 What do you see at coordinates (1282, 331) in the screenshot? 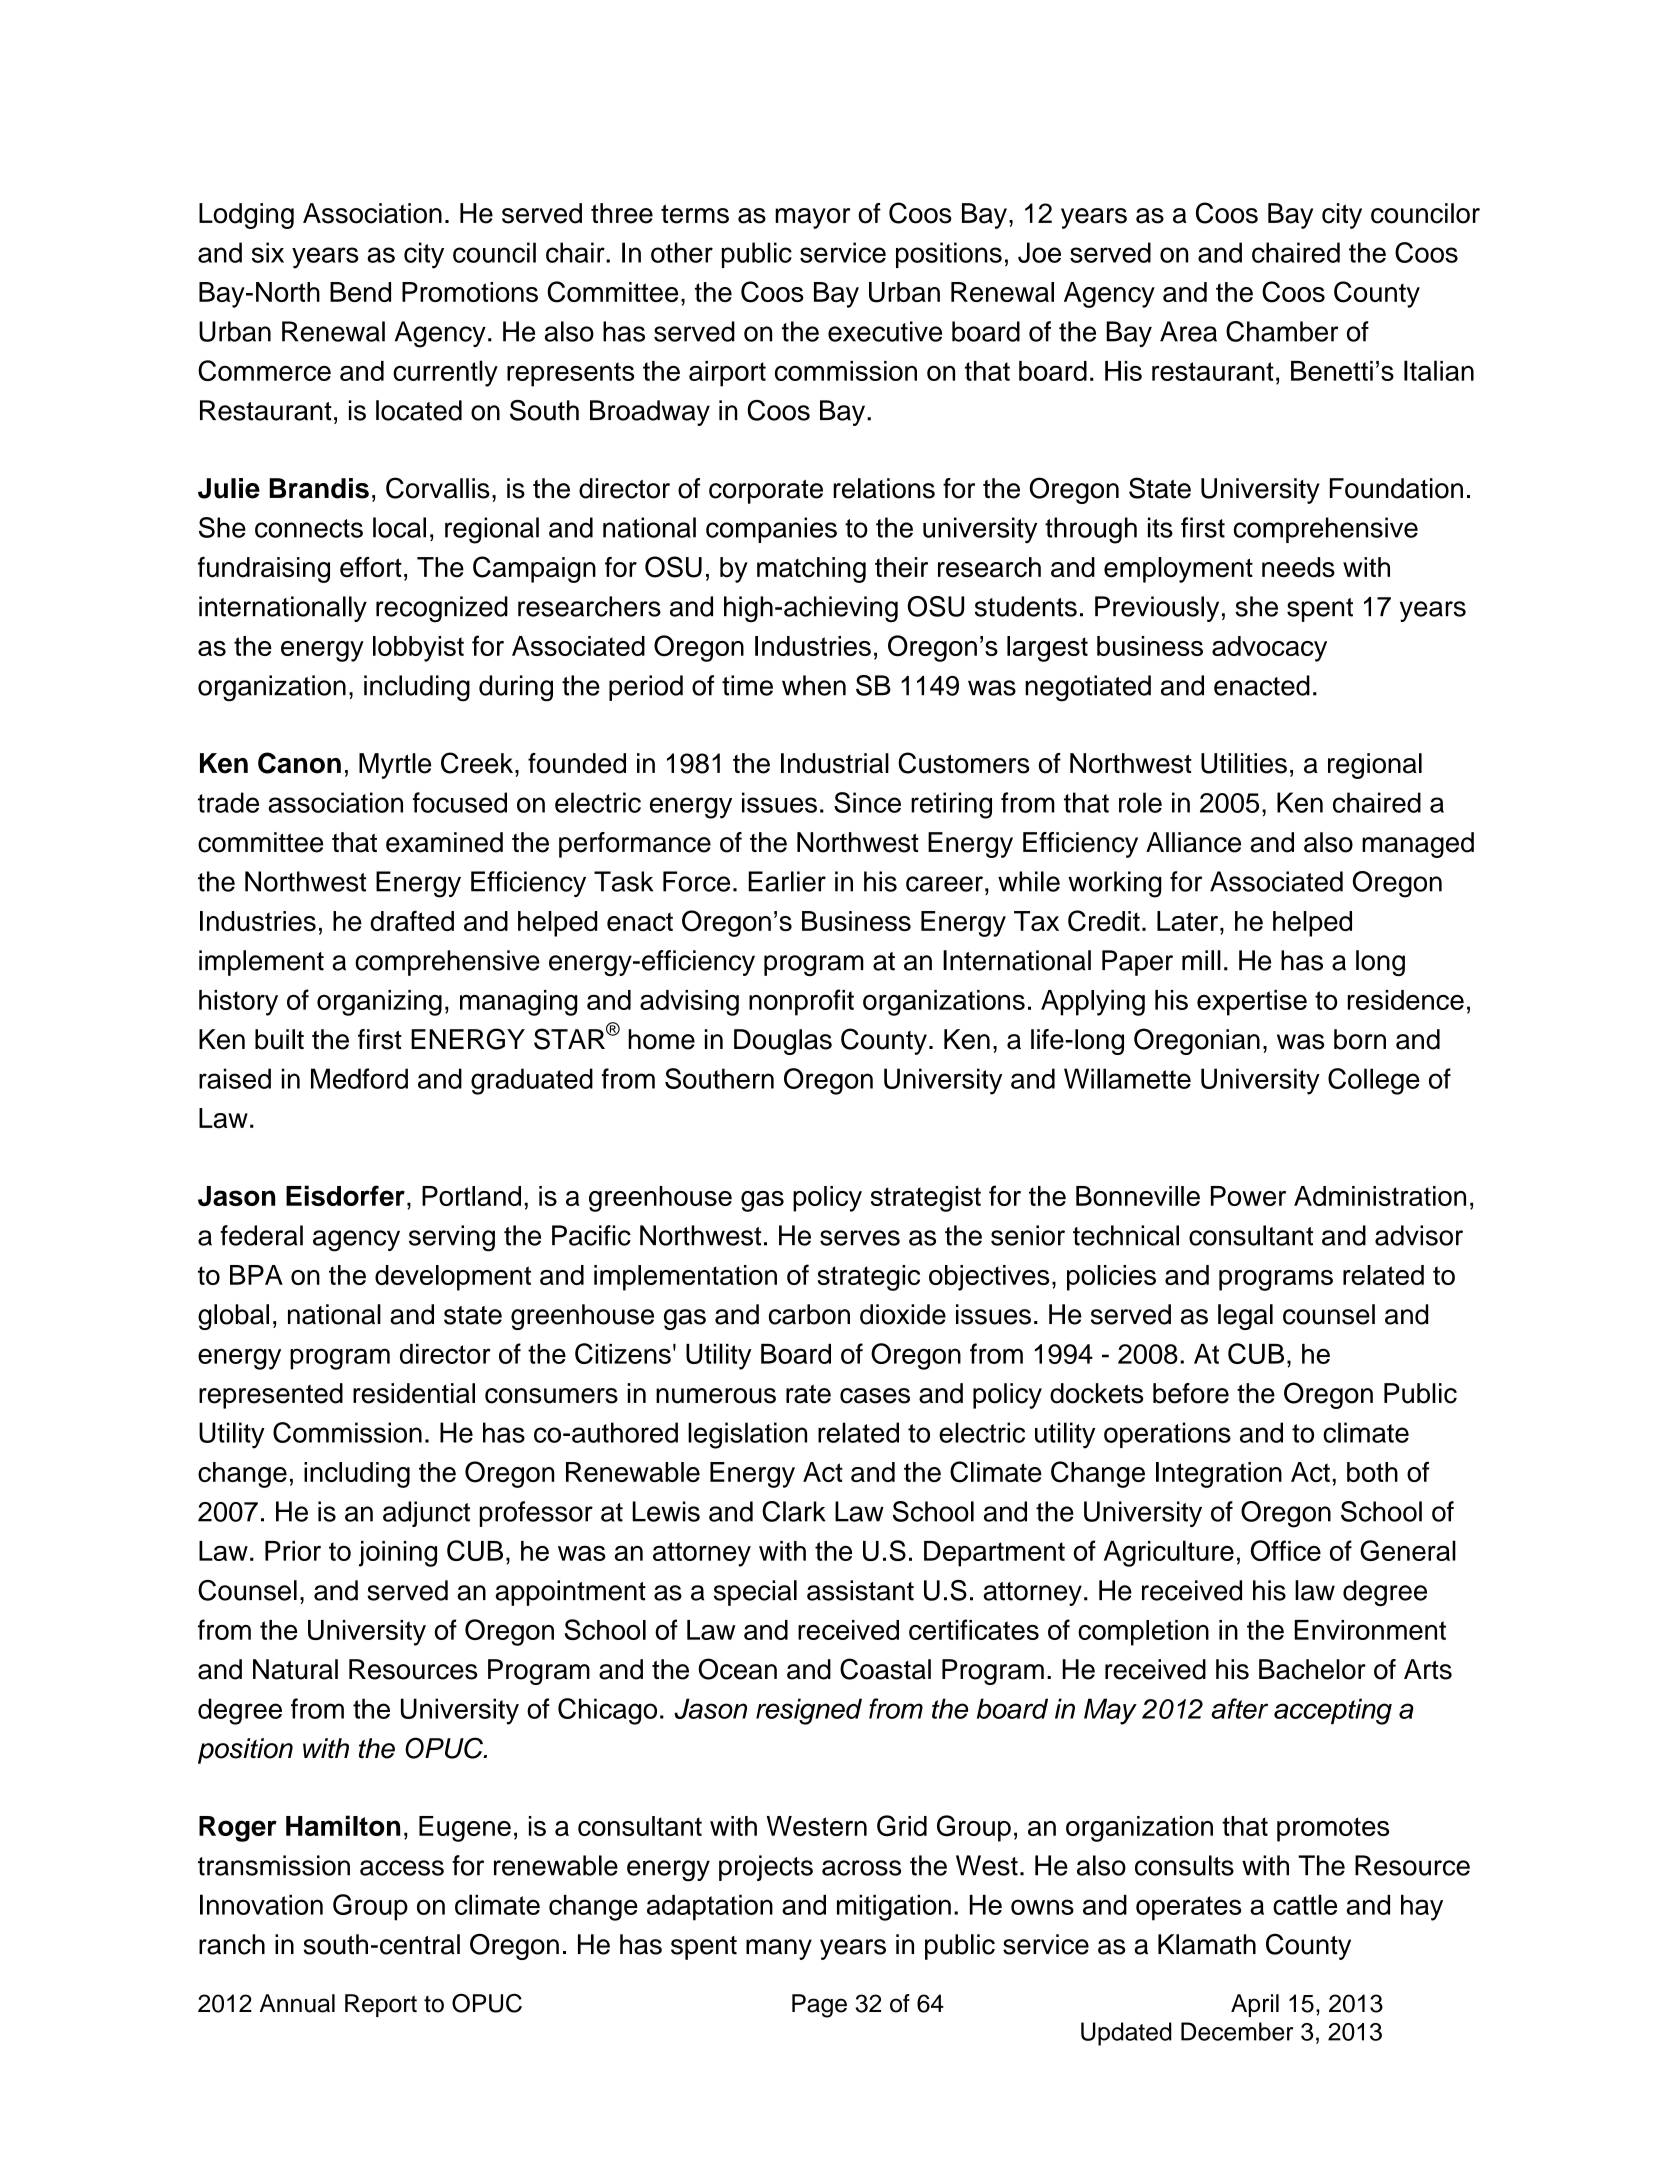
I see `Chamber` at bounding box center [1282, 331].
